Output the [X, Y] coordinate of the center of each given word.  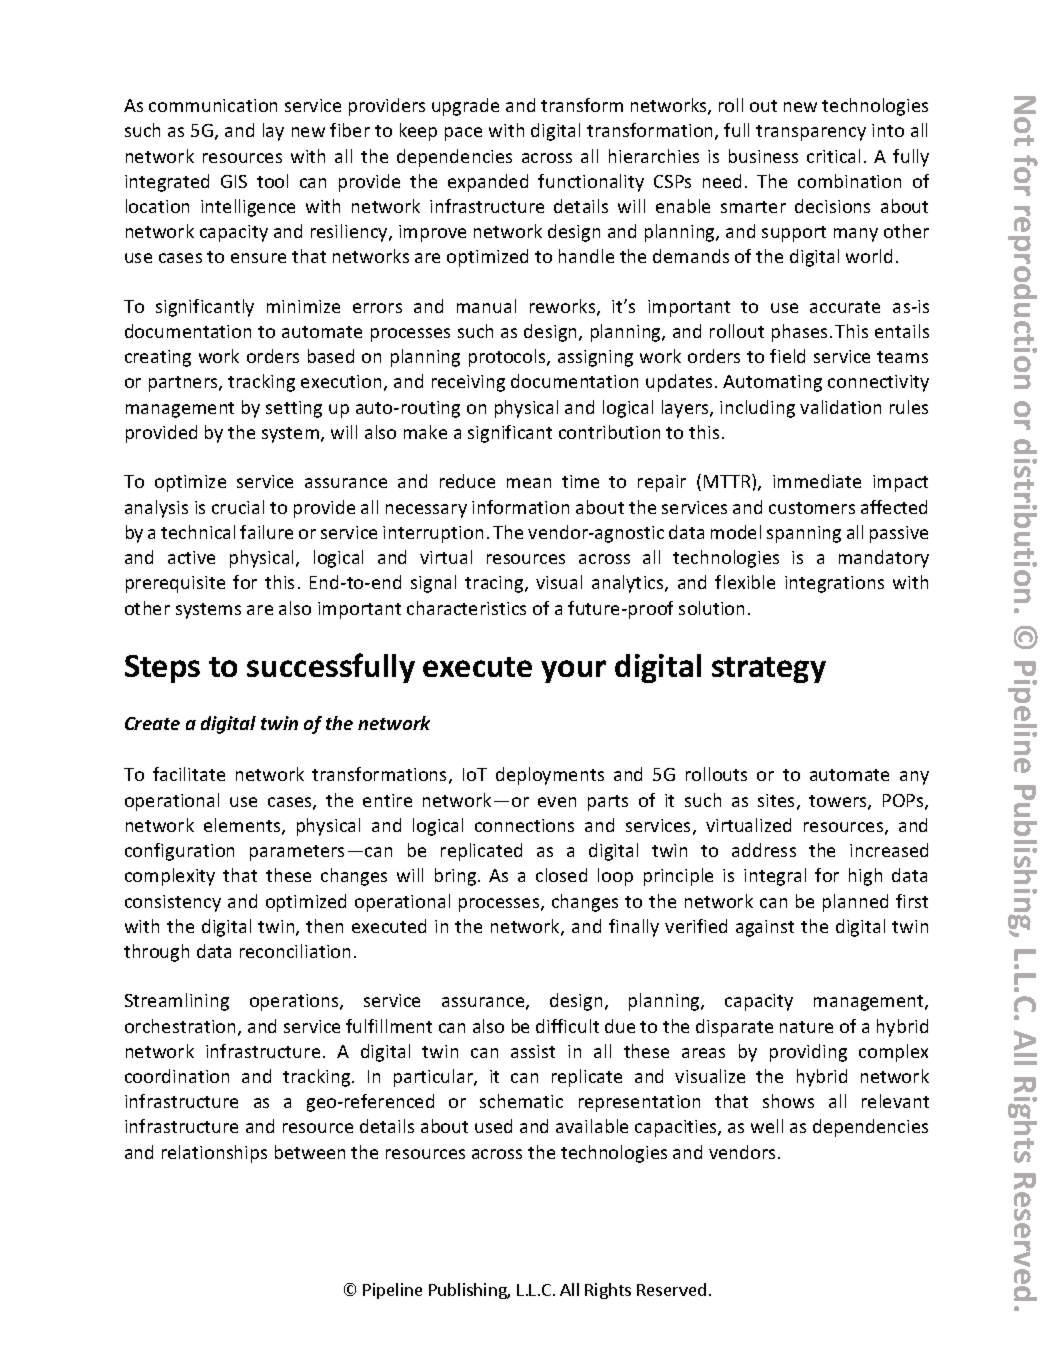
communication [213, 105]
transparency [811, 133]
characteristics [466, 608]
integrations [834, 584]
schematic [521, 1101]
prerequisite [175, 584]
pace [463, 134]
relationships [214, 1154]
